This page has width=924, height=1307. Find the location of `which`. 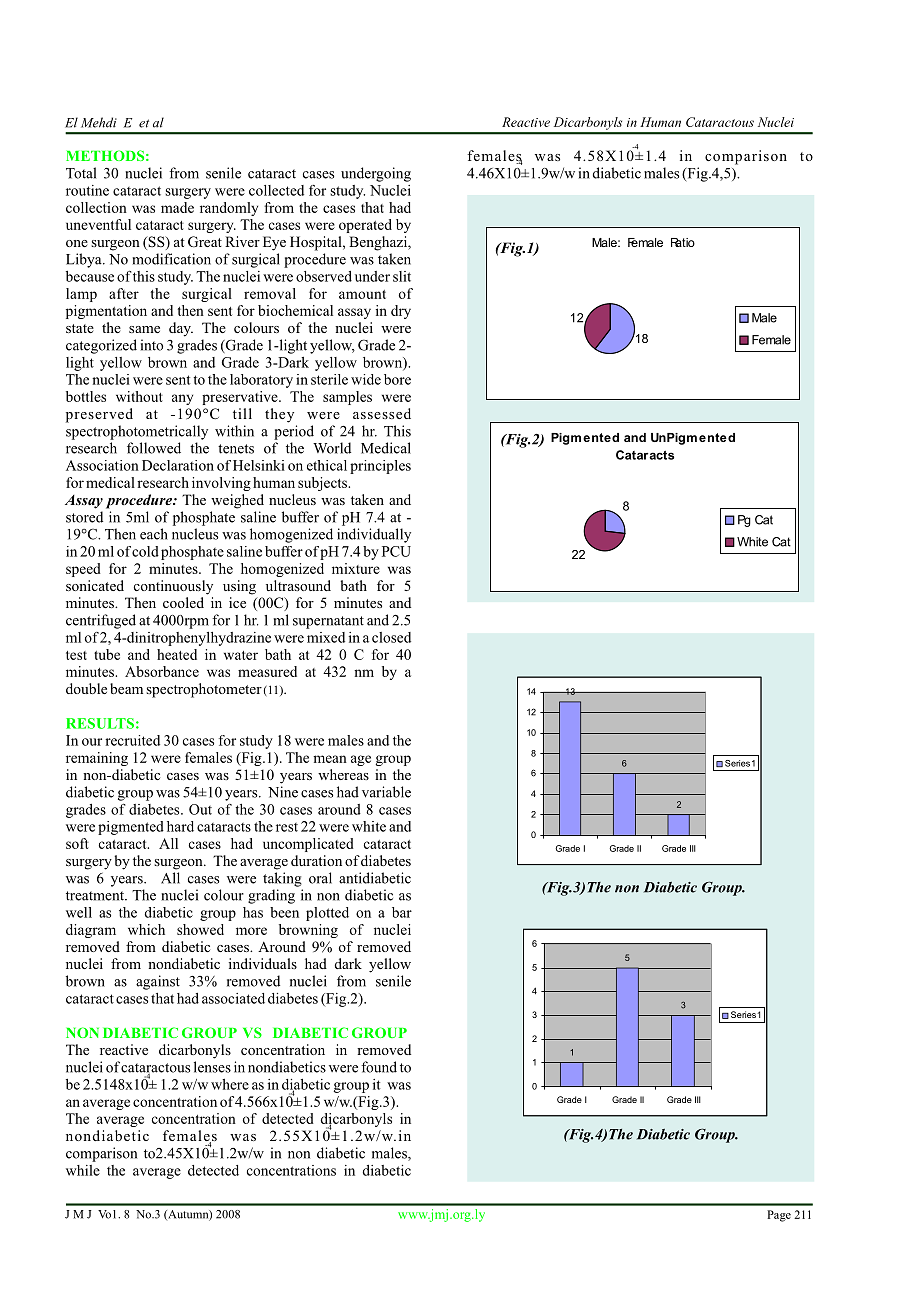

which is located at coordinates (146, 929).
